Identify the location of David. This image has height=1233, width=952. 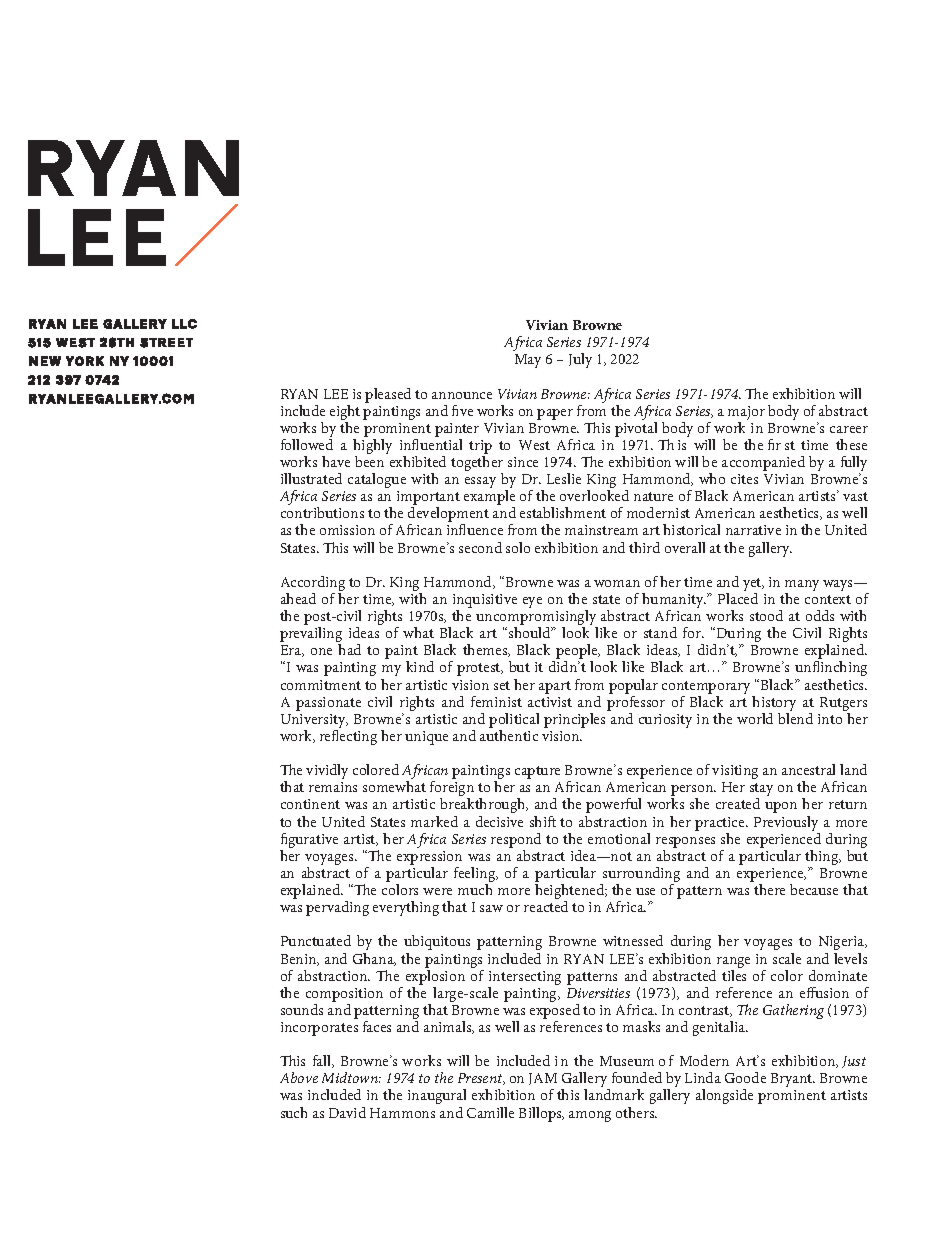
(347, 1112).
